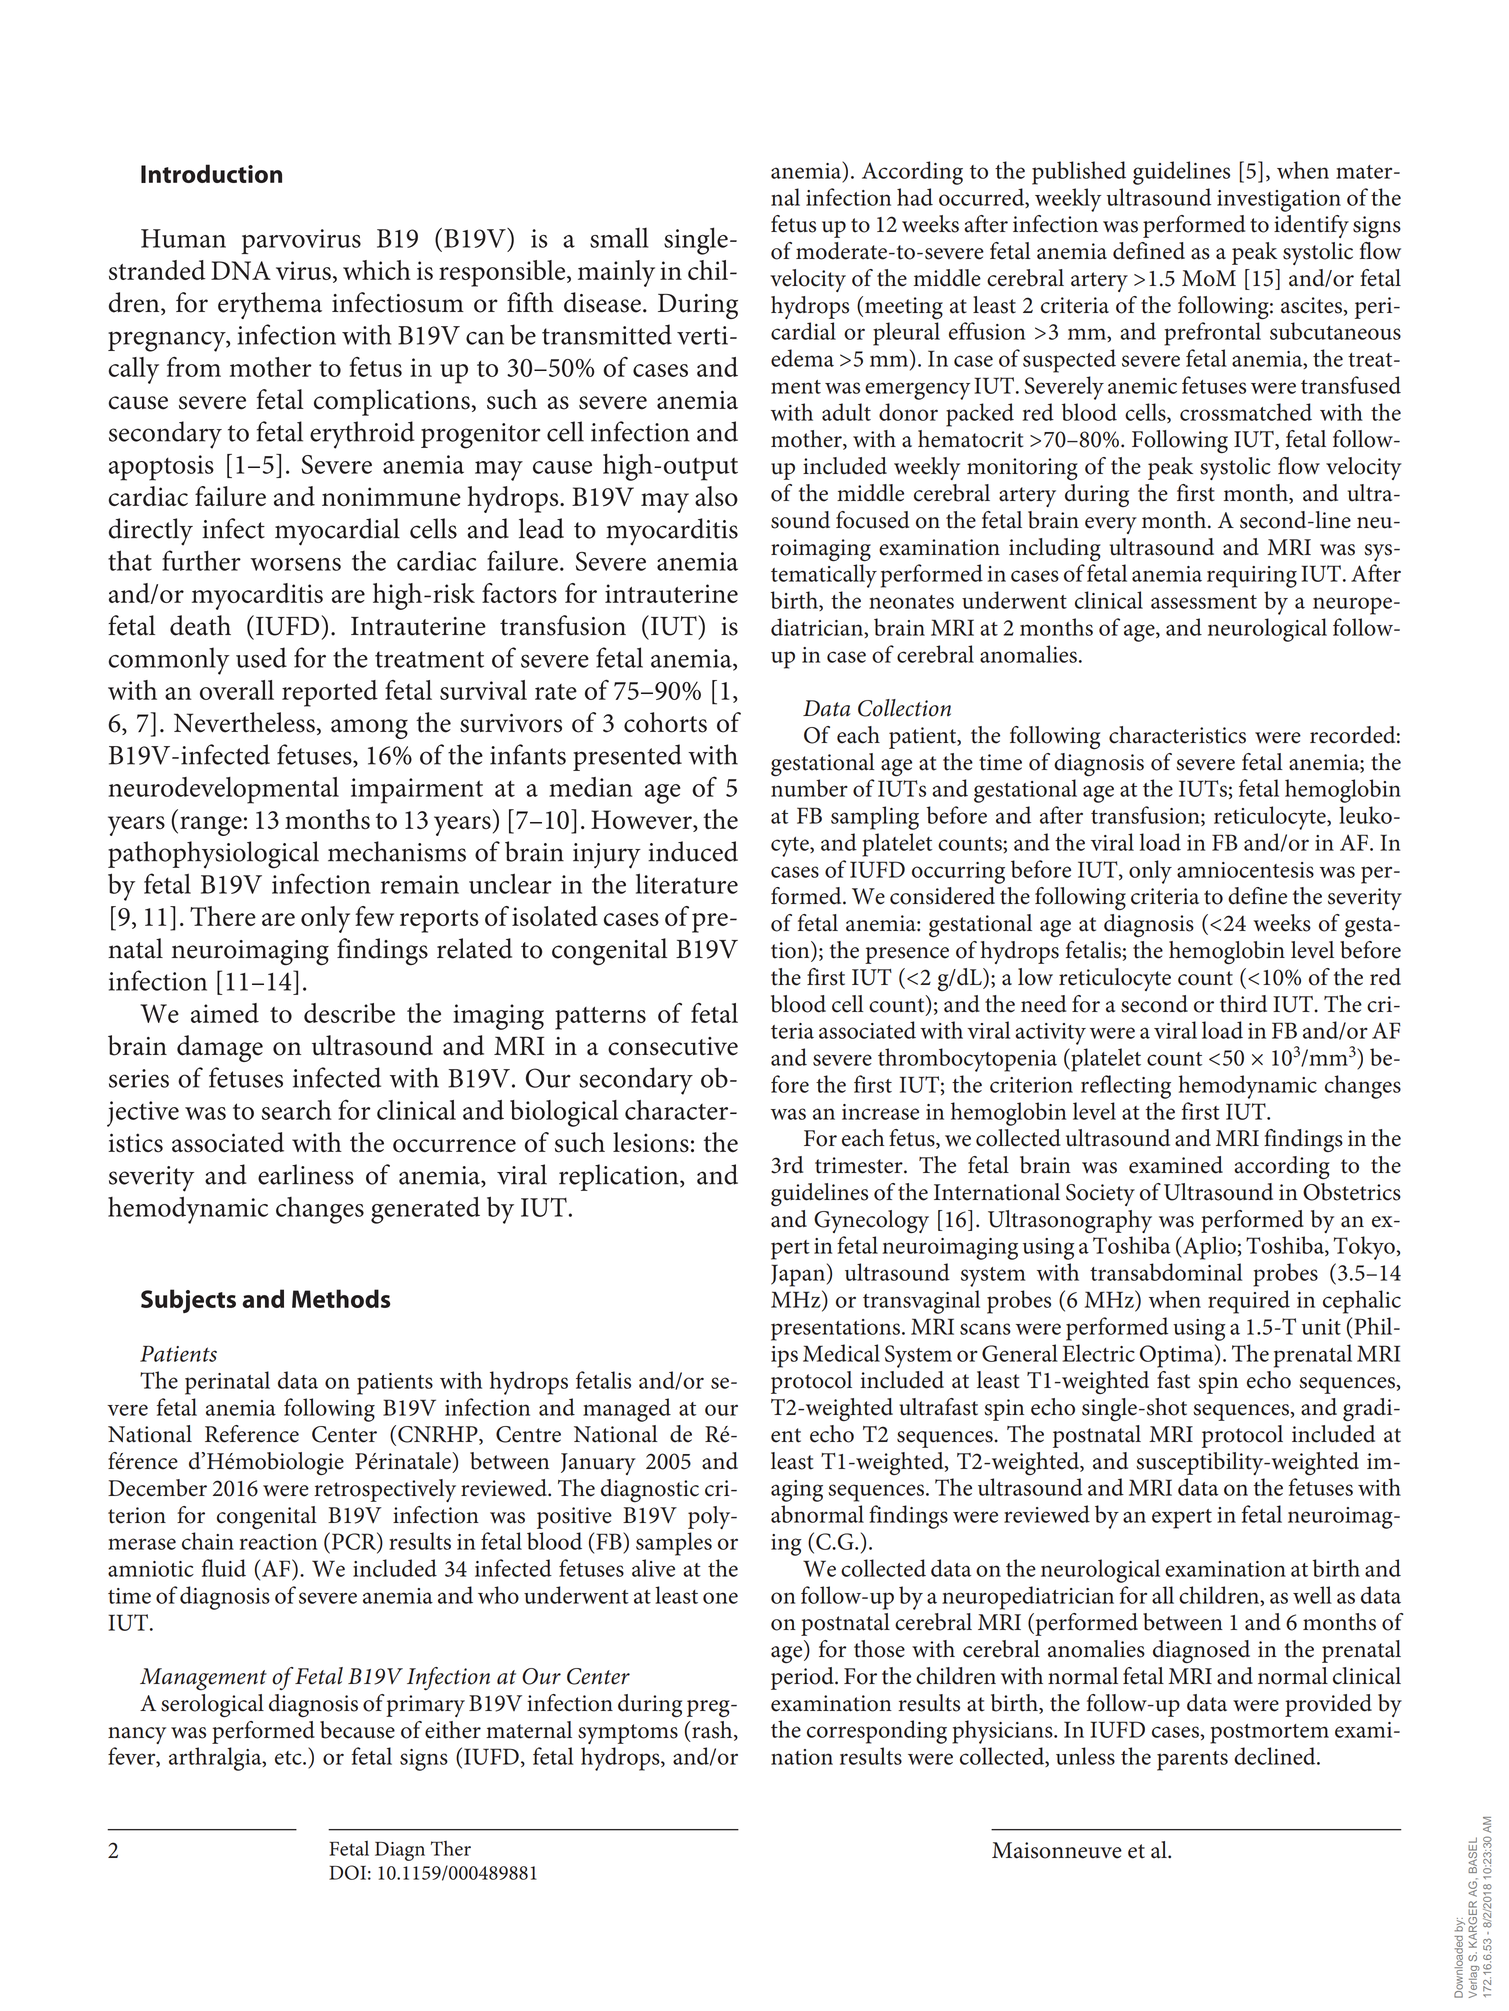 This page has width=1509, height=2011. I want to click on symptoms, so click(628, 1734).
